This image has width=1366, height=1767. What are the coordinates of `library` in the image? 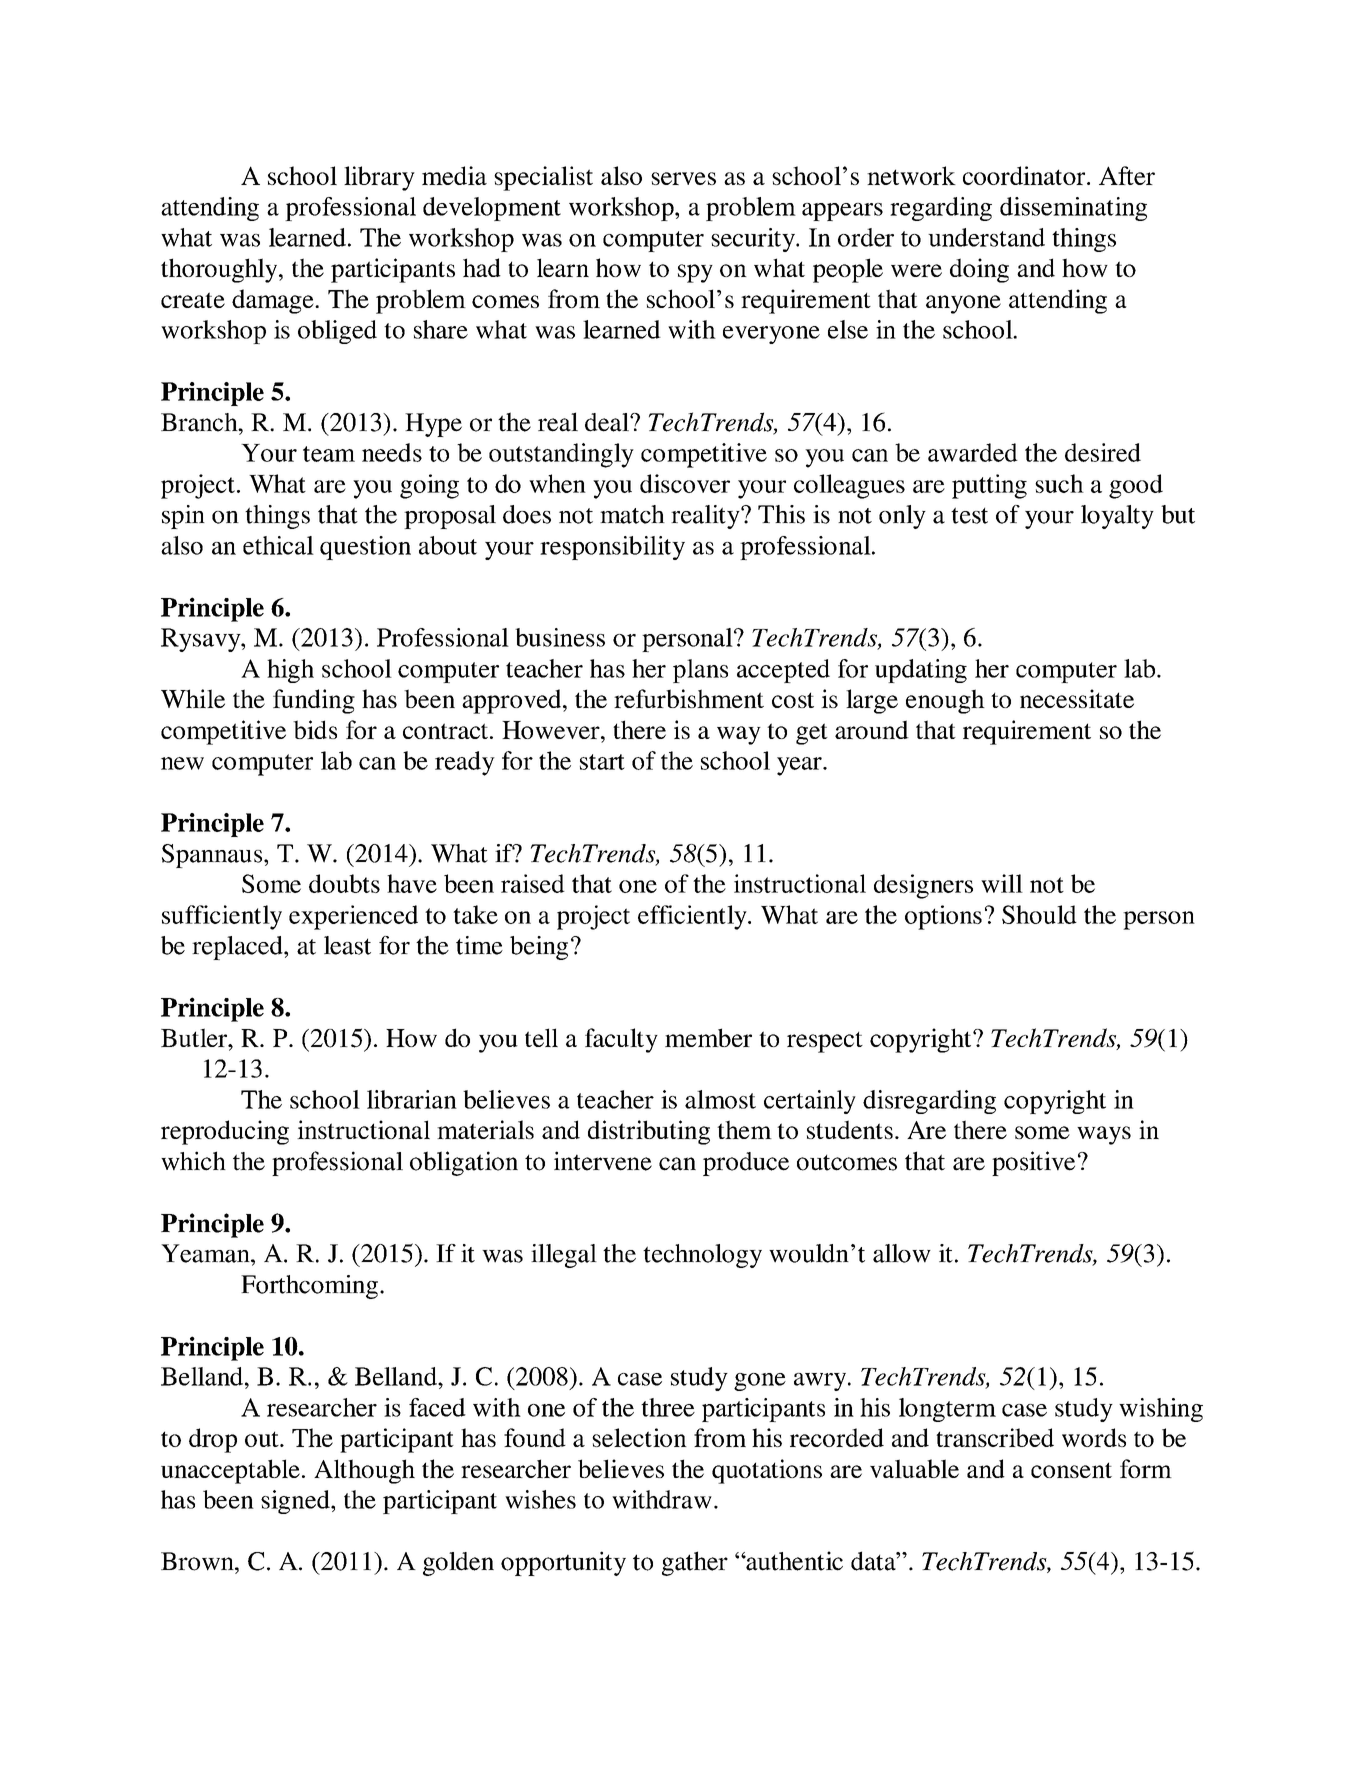 It's located at (379, 178).
